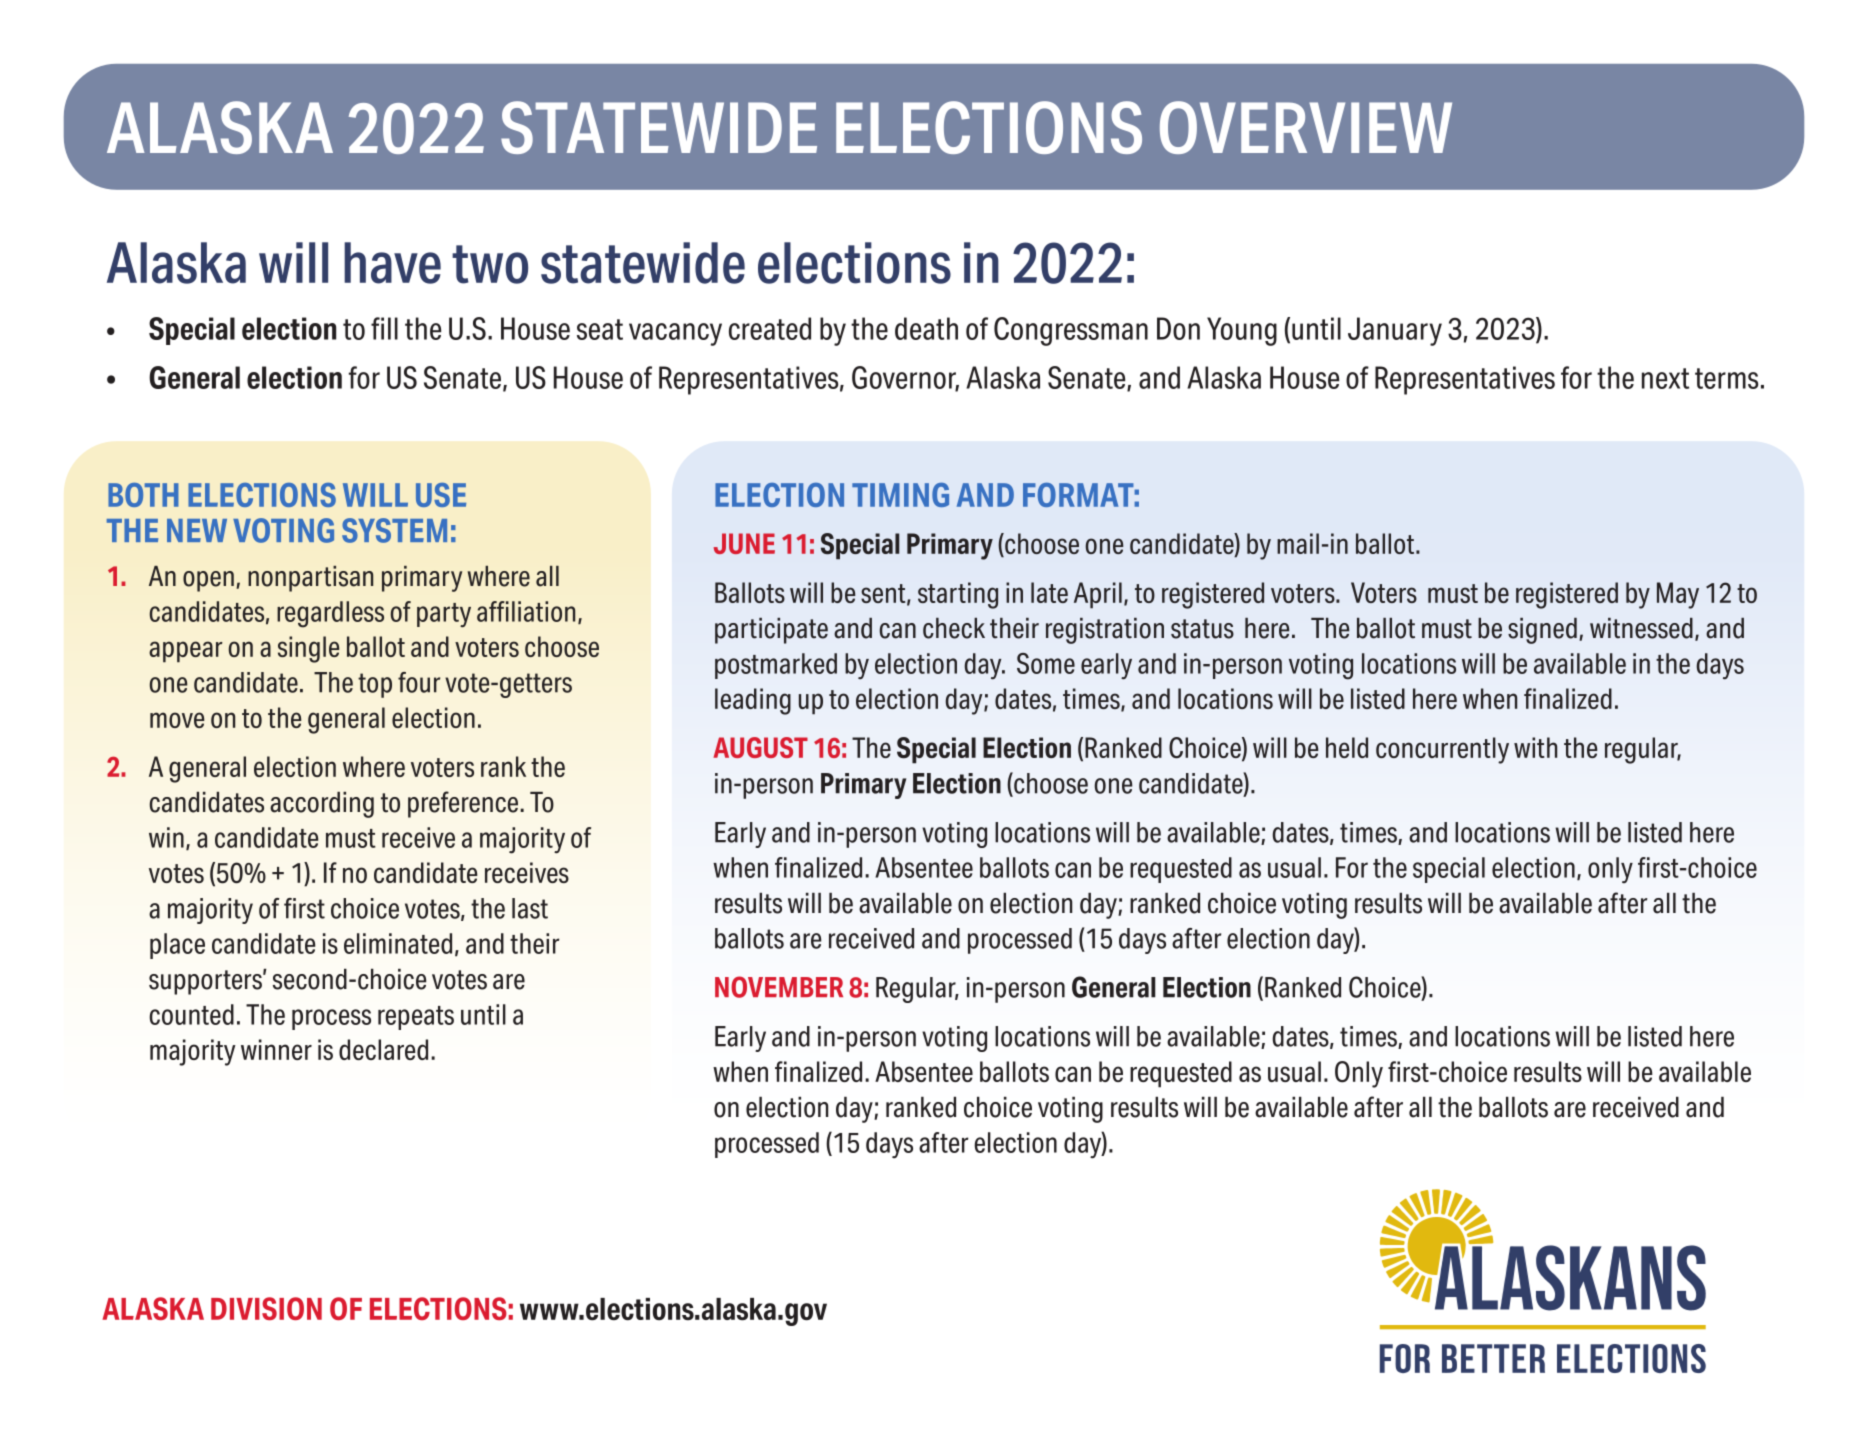 The image size is (1868, 1444). Describe the element at coordinates (1306, 127) in the image. I see `OVERVIEW` at that location.
